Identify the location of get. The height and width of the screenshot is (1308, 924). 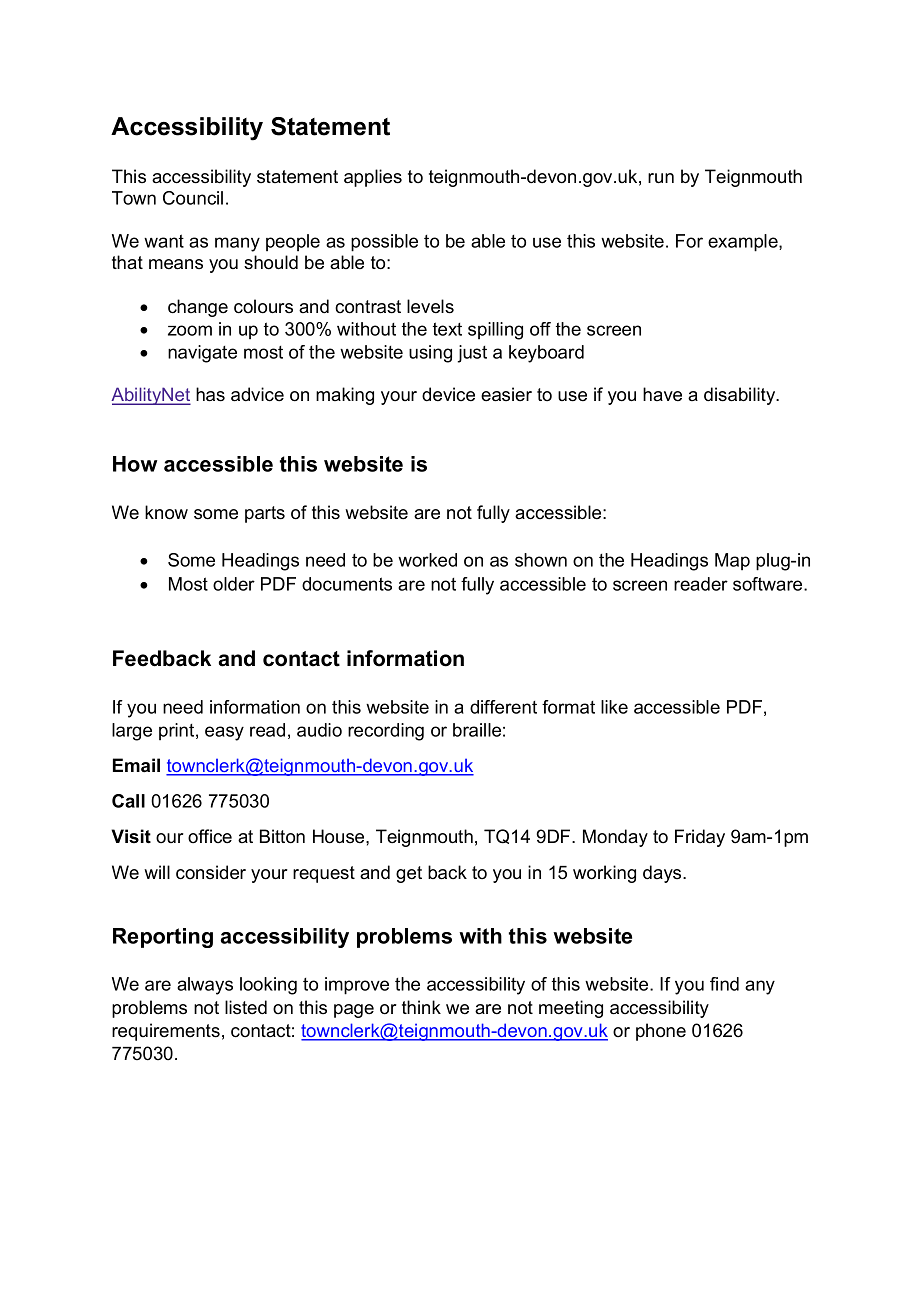
(409, 874).
